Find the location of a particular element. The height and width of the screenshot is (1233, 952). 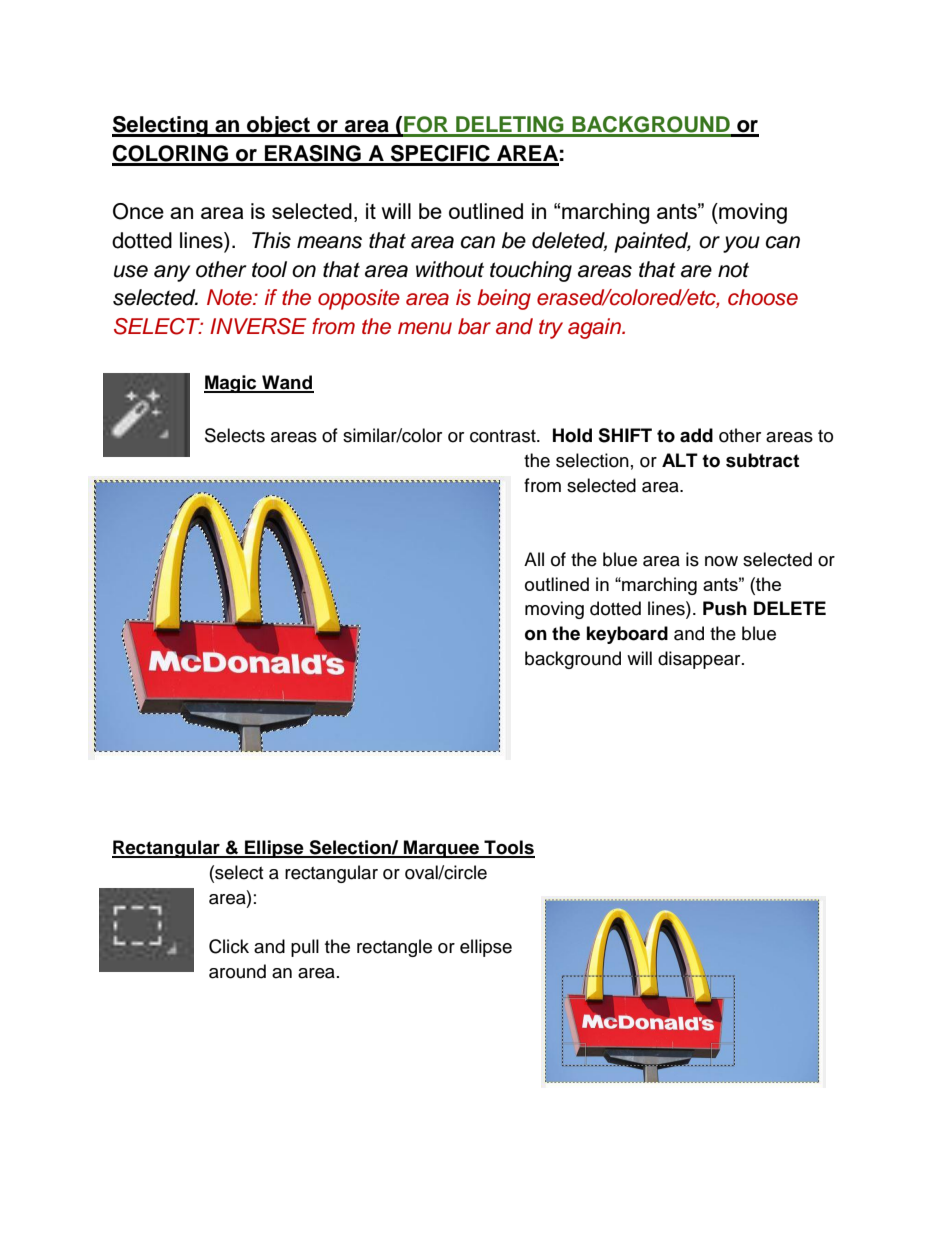

Magic is located at coordinates (231, 384).
